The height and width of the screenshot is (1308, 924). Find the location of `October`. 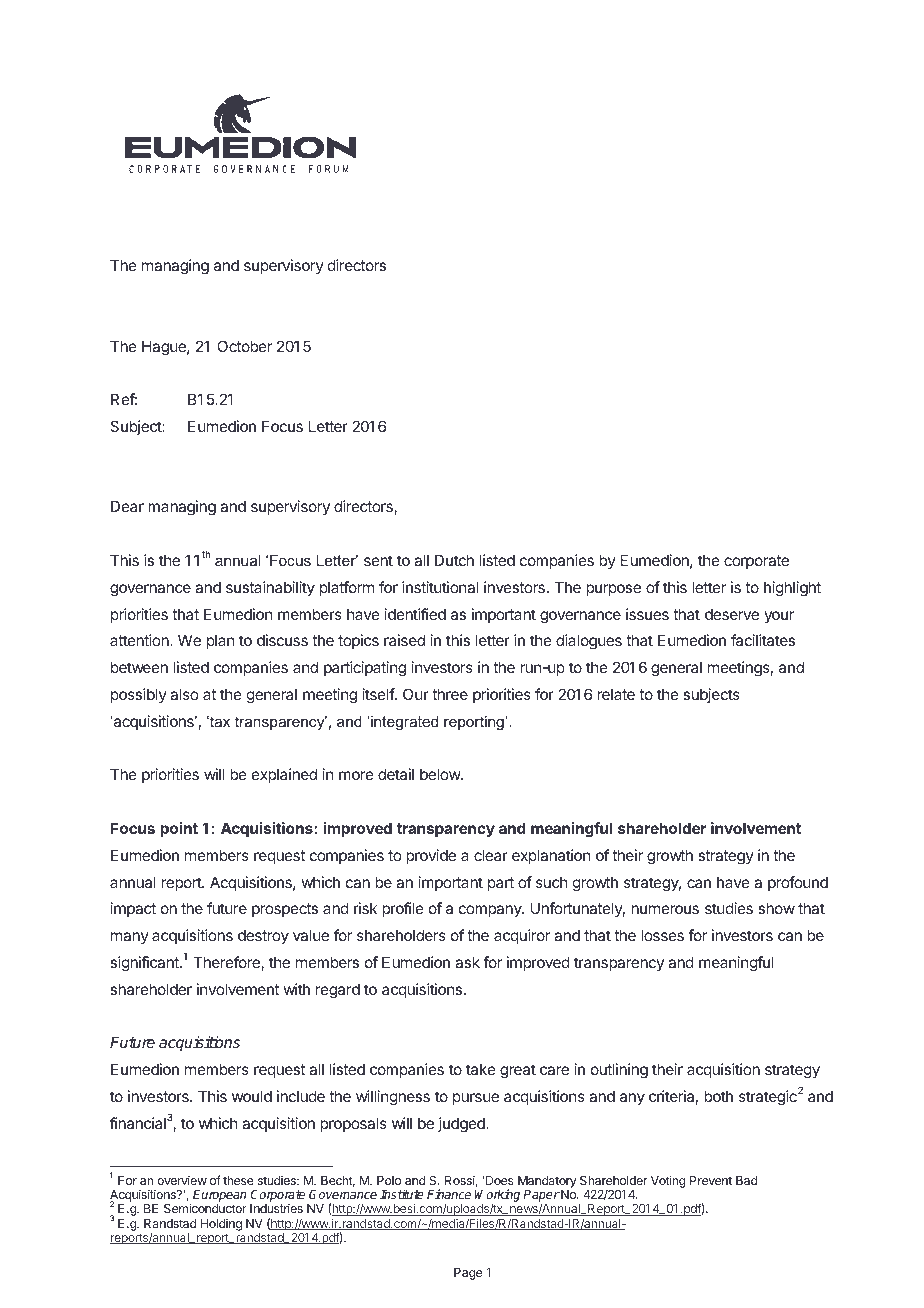

October is located at coordinates (244, 346).
